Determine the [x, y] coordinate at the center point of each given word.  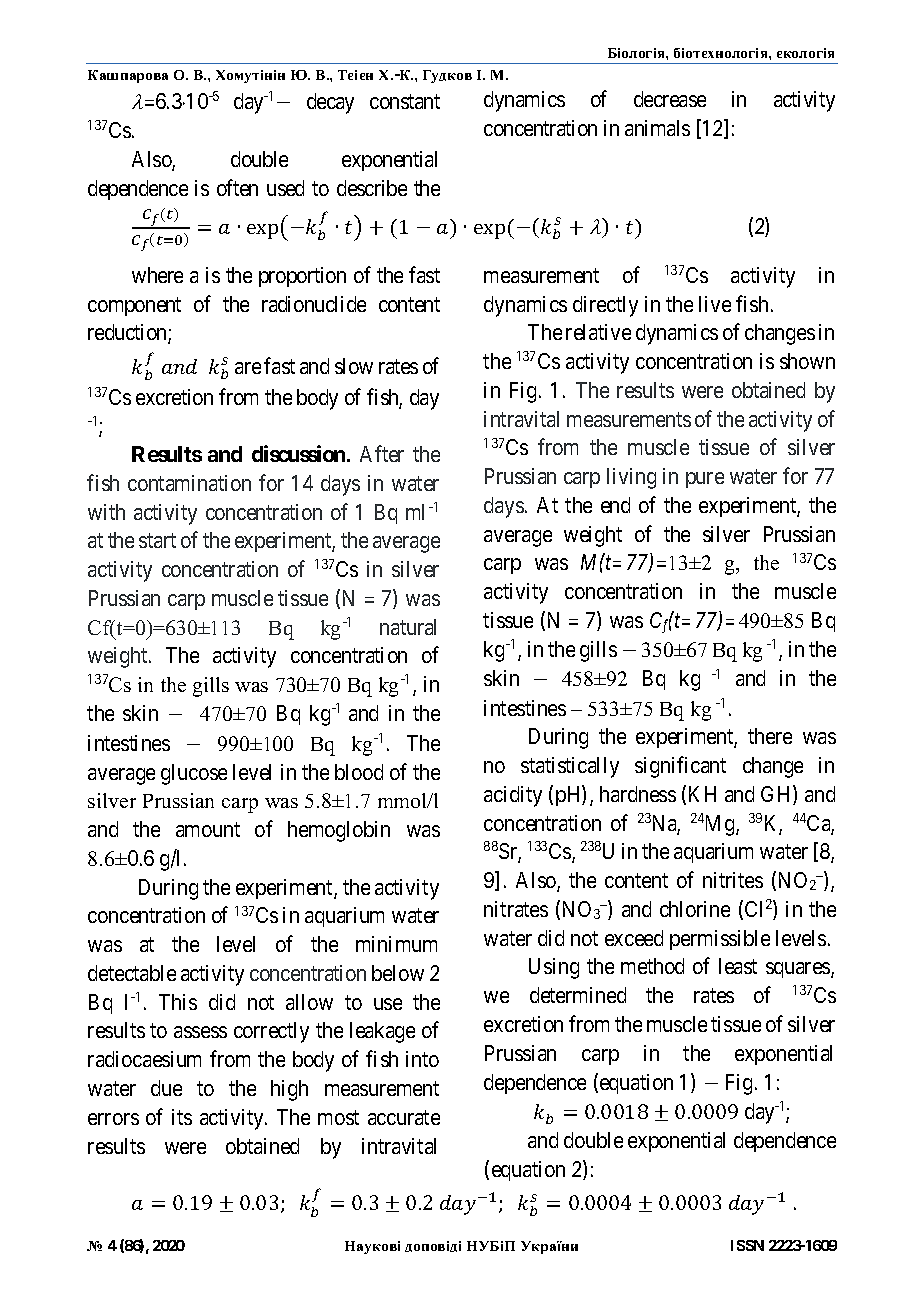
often [237, 187]
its [182, 1117]
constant [405, 101]
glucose [194, 774]
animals [657, 128]
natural [408, 627]
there [770, 736]
